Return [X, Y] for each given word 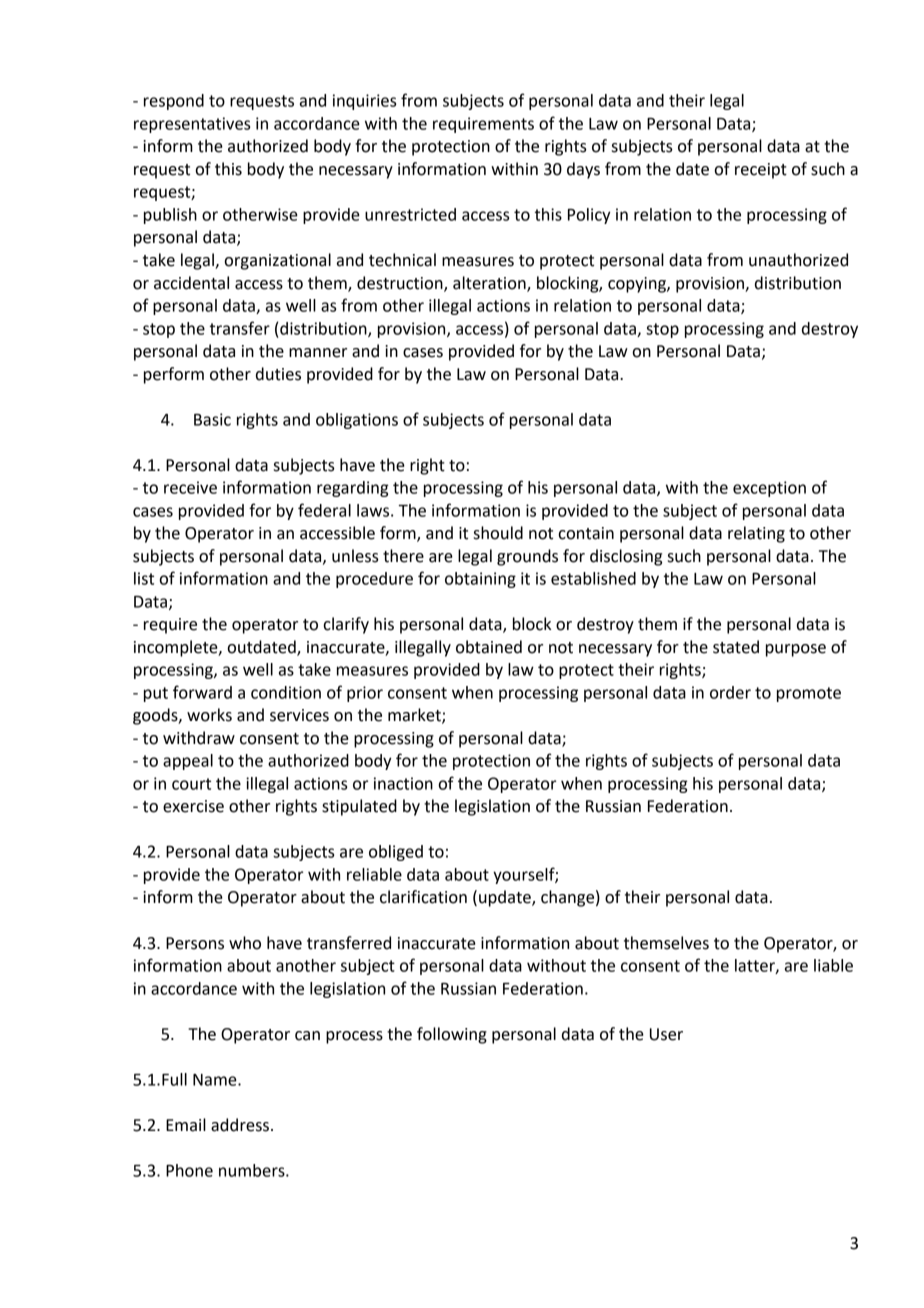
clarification [423, 897]
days [583, 170]
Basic [212, 419]
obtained [489, 647]
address [240, 1125]
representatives [192, 125]
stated [736, 647]
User [666, 1034]
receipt [761, 171]
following [452, 1035]
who [245, 943]
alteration [490, 284]
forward [202, 692]
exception [769, 489]
